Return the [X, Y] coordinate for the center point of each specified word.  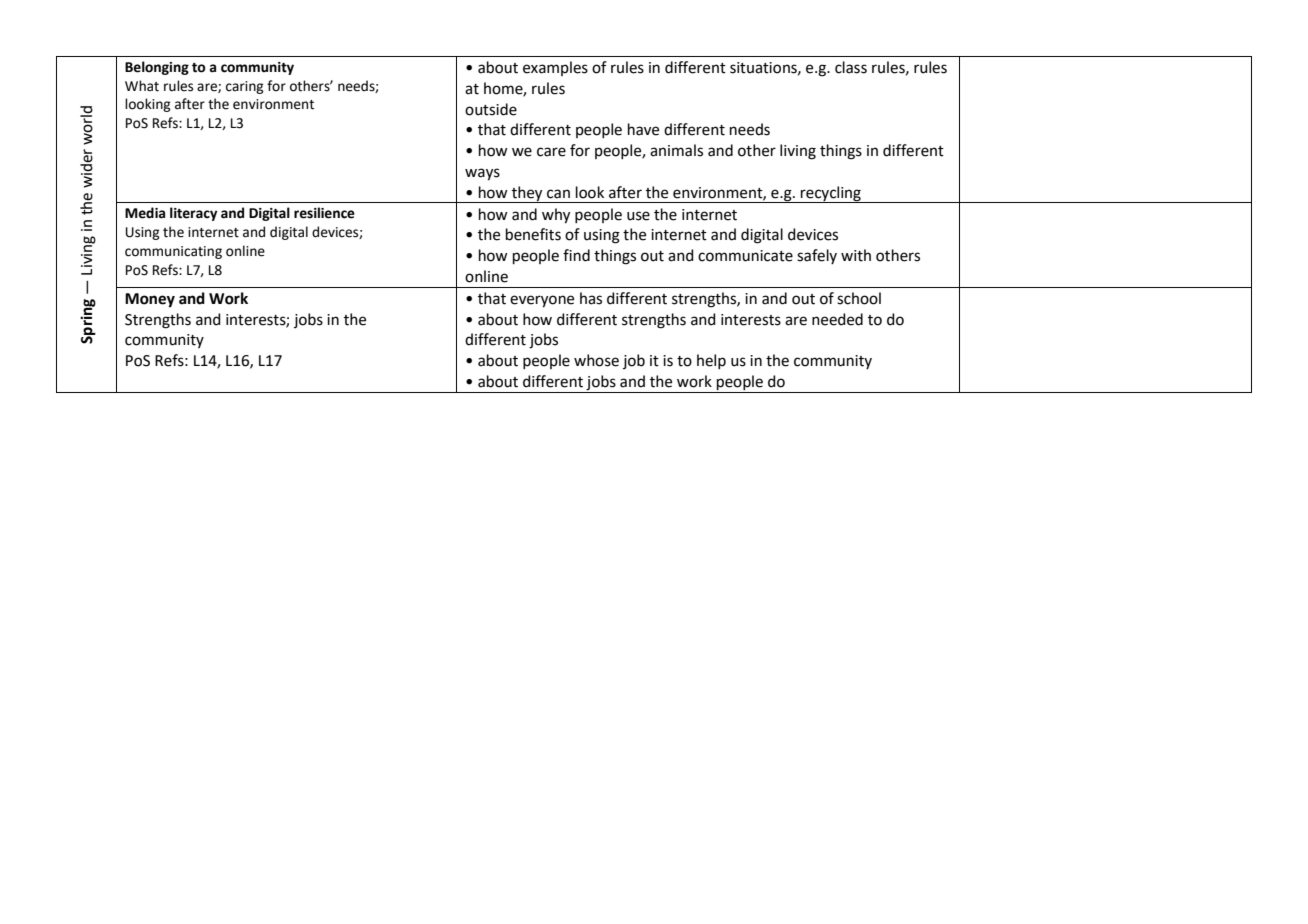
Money [150, 300]
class [851, 67]
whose [596, 360]
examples [555, 68]
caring [245, 87]
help [711, 361]
